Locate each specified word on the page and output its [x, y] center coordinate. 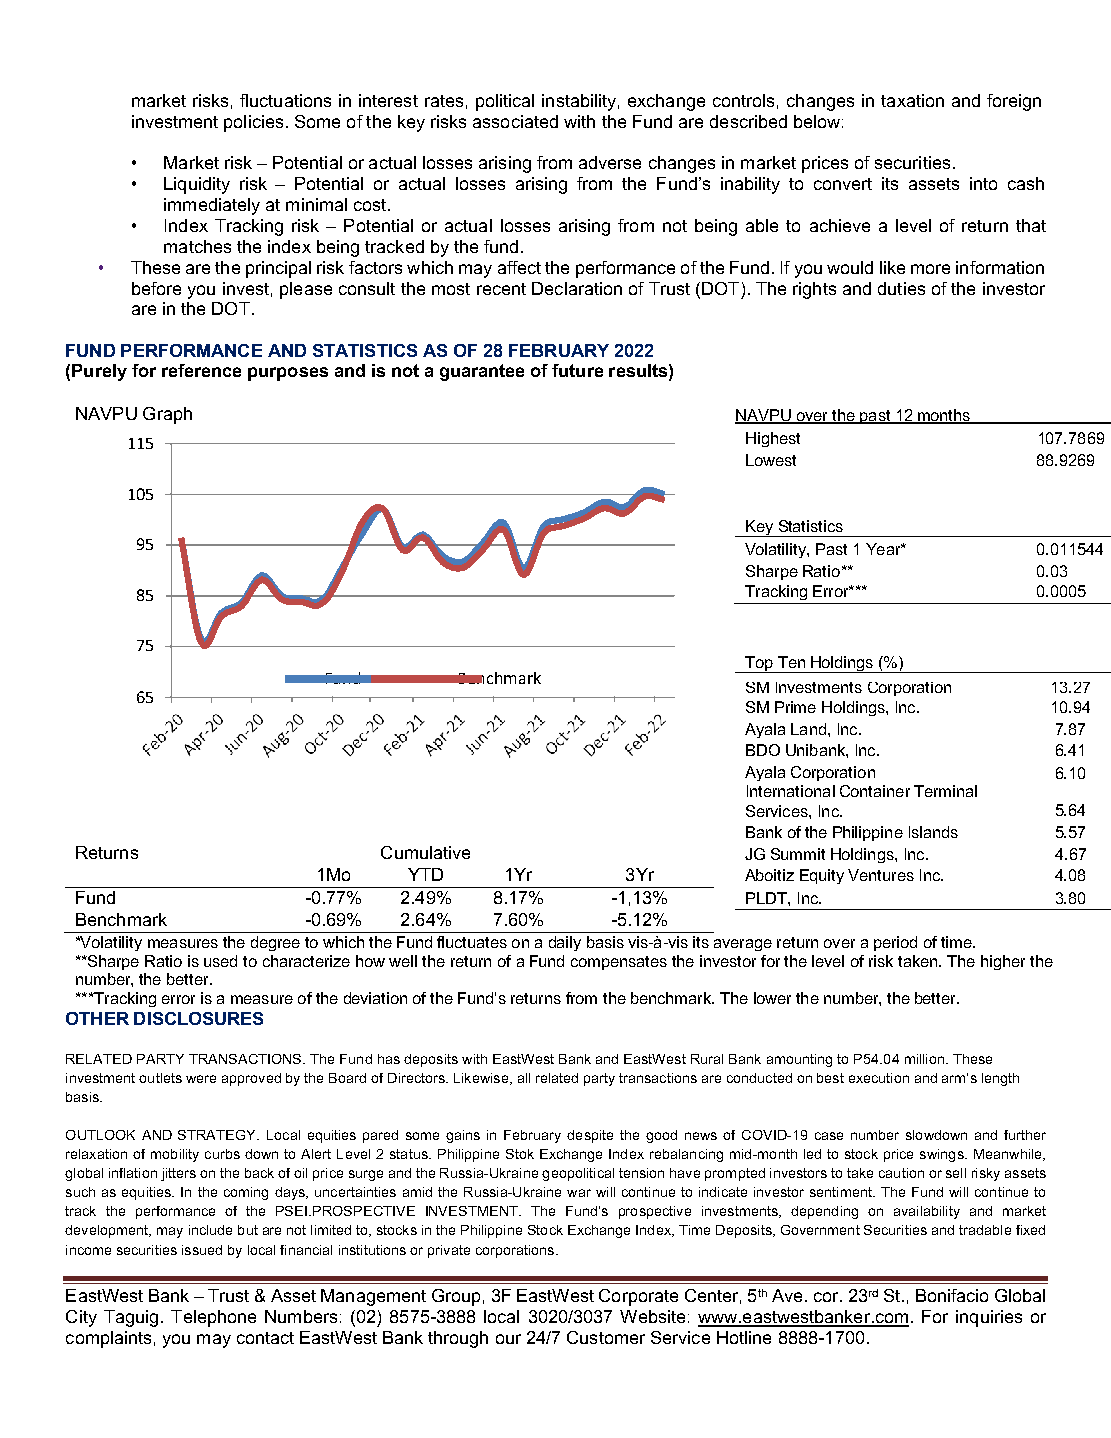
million [924, 1059]
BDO [763, 750]
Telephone [213, 1318]
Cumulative [425, 852]
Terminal [945, 791]
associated [515, 121]
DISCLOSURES [198, 1018]
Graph [167, 415]
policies [253, 123]
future [577, 370]
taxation [912, 100]
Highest [773, 439]
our [508, 1339]
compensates [619, 963]
